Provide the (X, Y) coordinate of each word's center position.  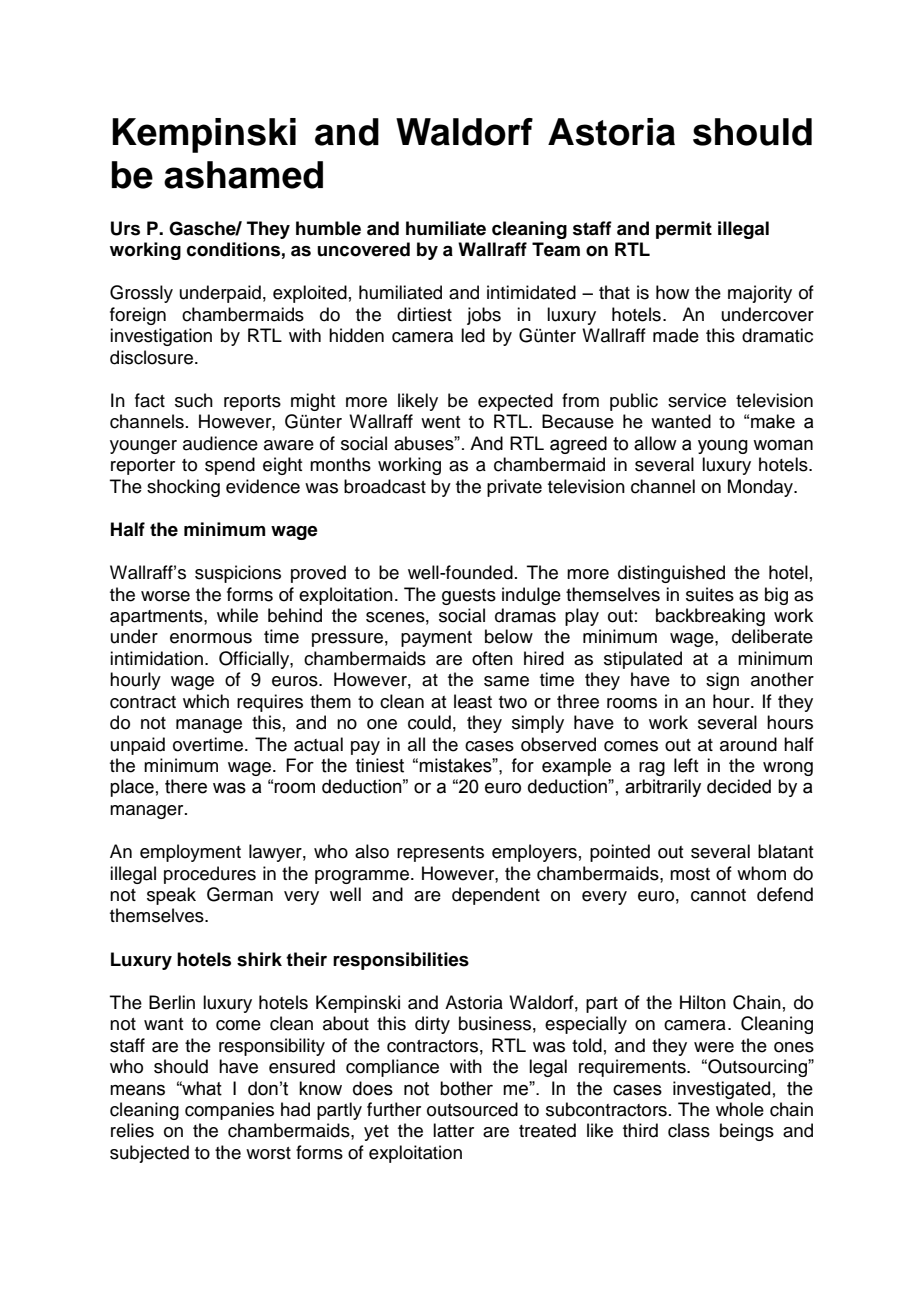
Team (556, 249)
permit (684, 230)
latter (453, 1130)
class (689, 1130)
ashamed (243, 175)
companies (229, 1111)
